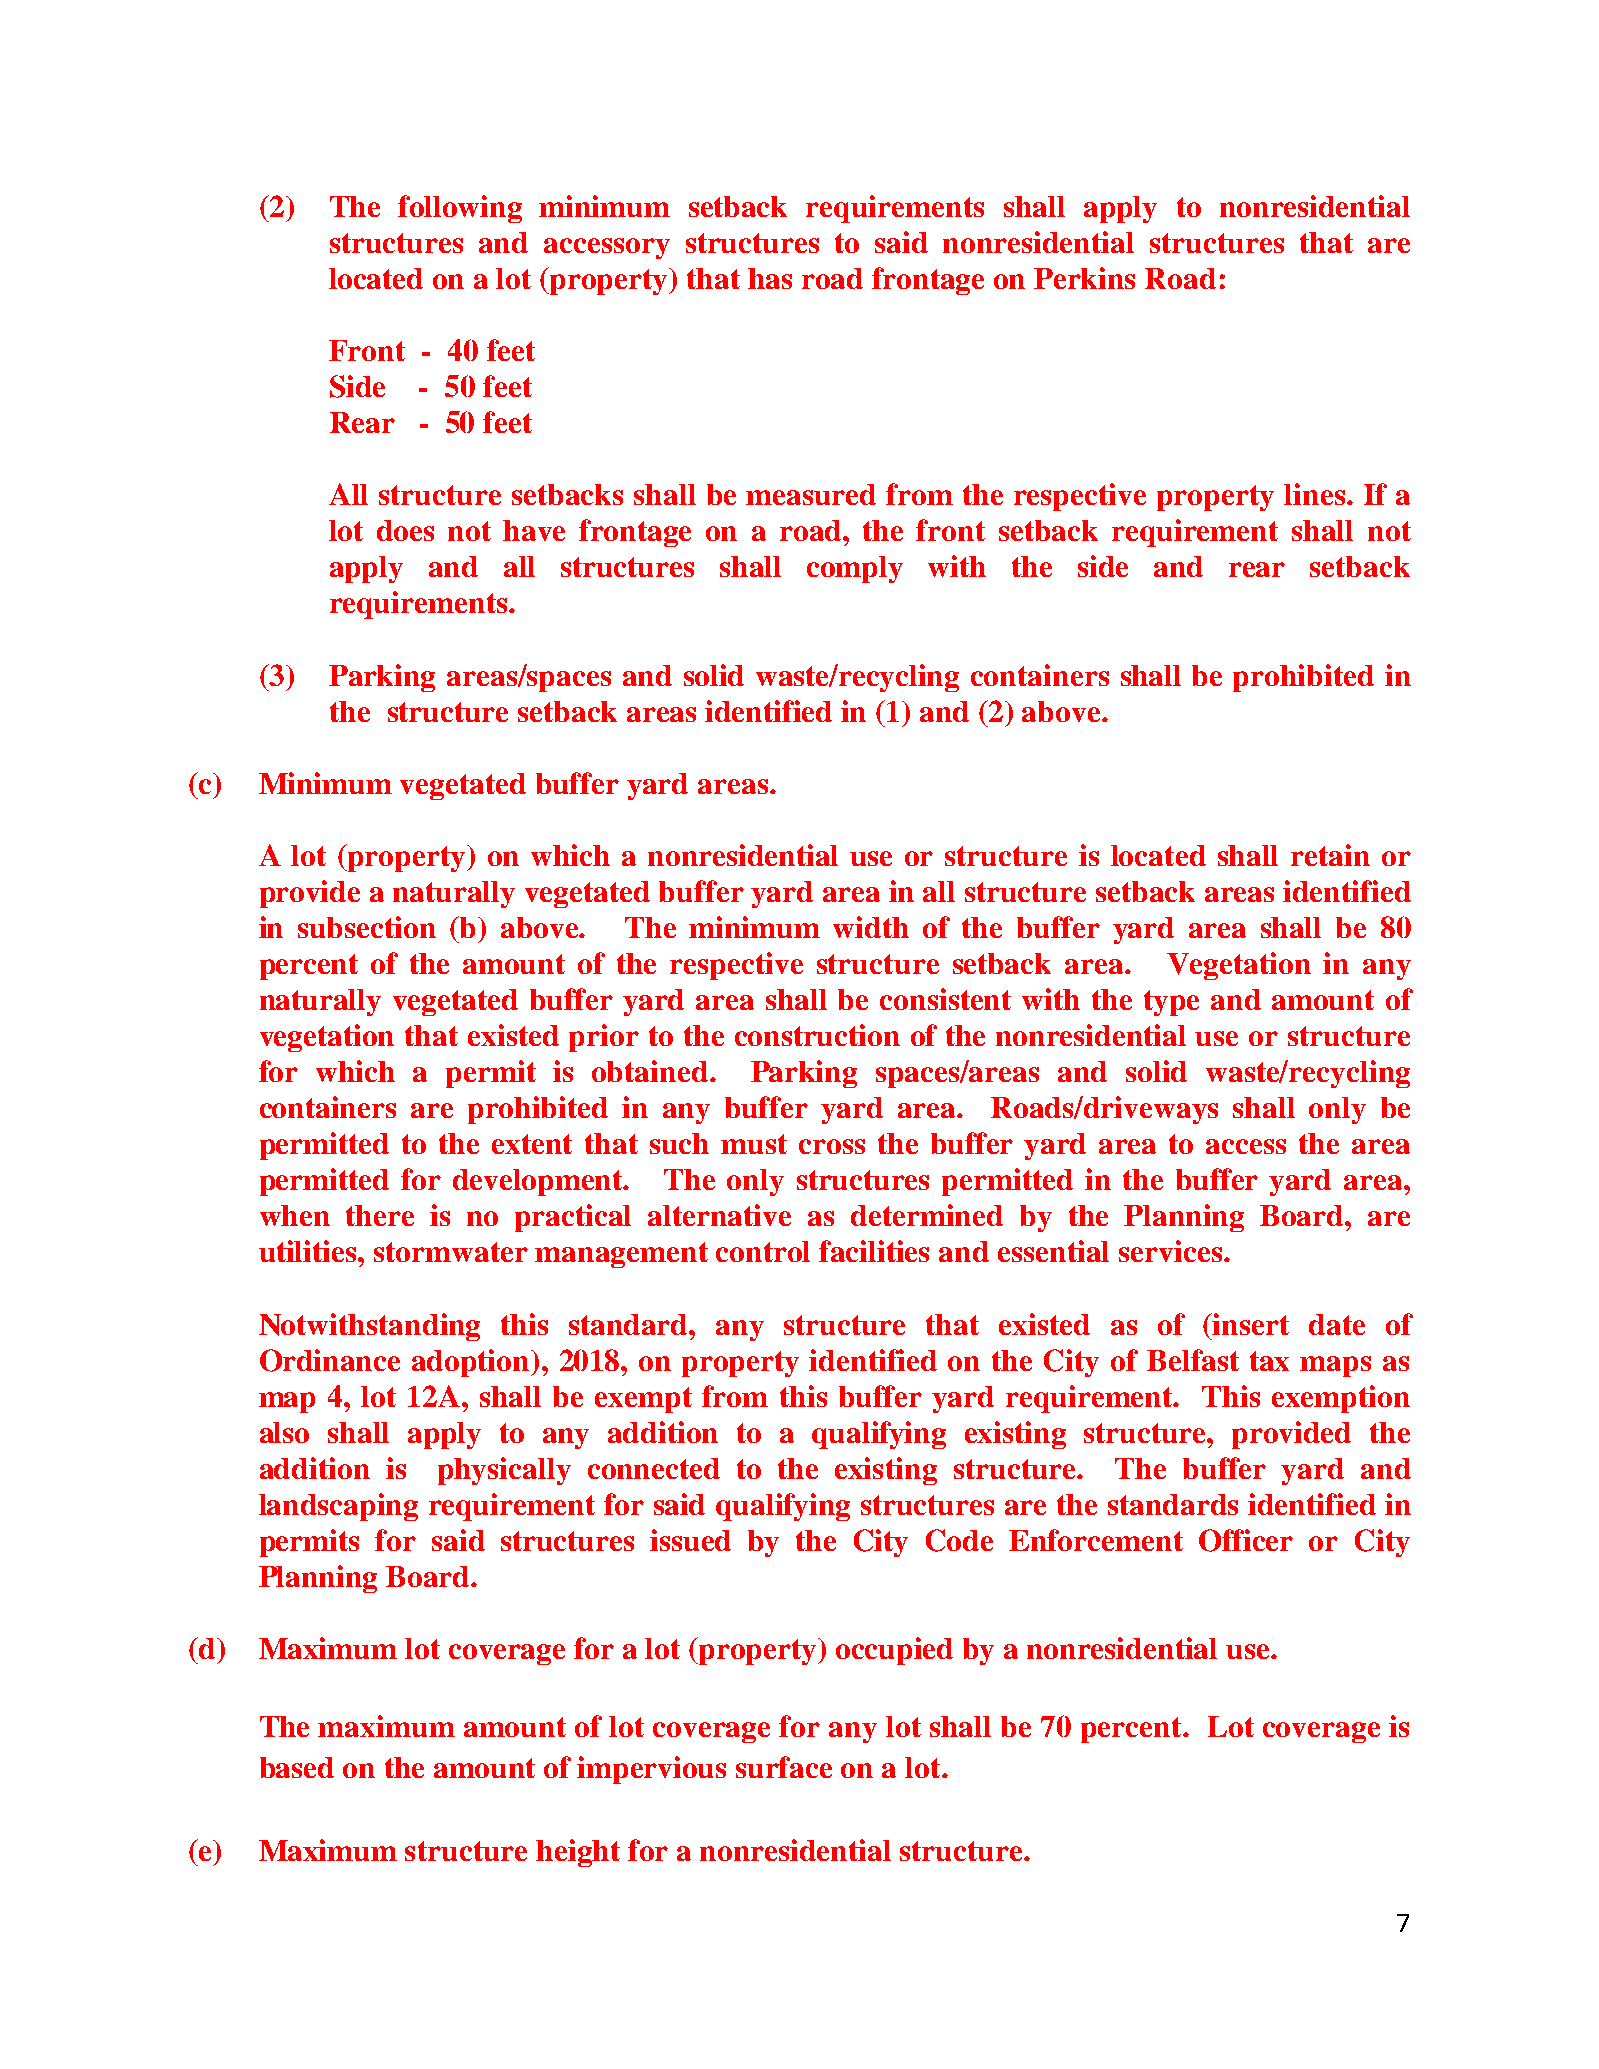 The height and width of the screenshot is (2069, 1599). Describe the element at coordinates (460, 209) in the screenshot. I see `following` at that location.
